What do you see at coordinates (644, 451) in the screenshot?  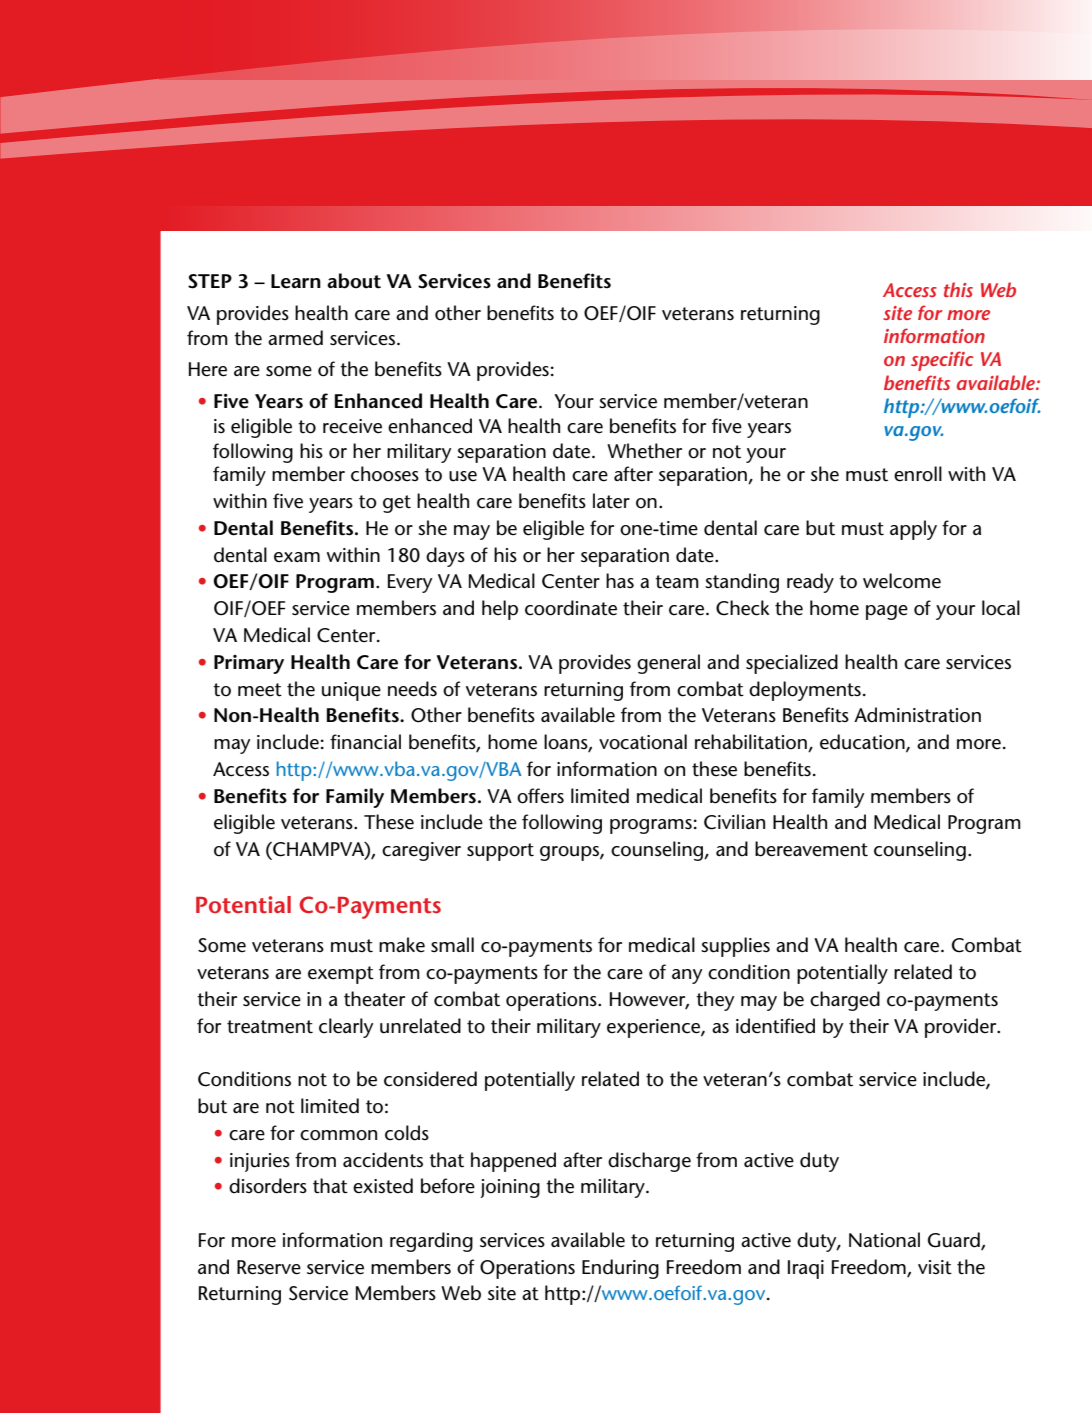 I see `Whether` at bounding box center [644, 451].
